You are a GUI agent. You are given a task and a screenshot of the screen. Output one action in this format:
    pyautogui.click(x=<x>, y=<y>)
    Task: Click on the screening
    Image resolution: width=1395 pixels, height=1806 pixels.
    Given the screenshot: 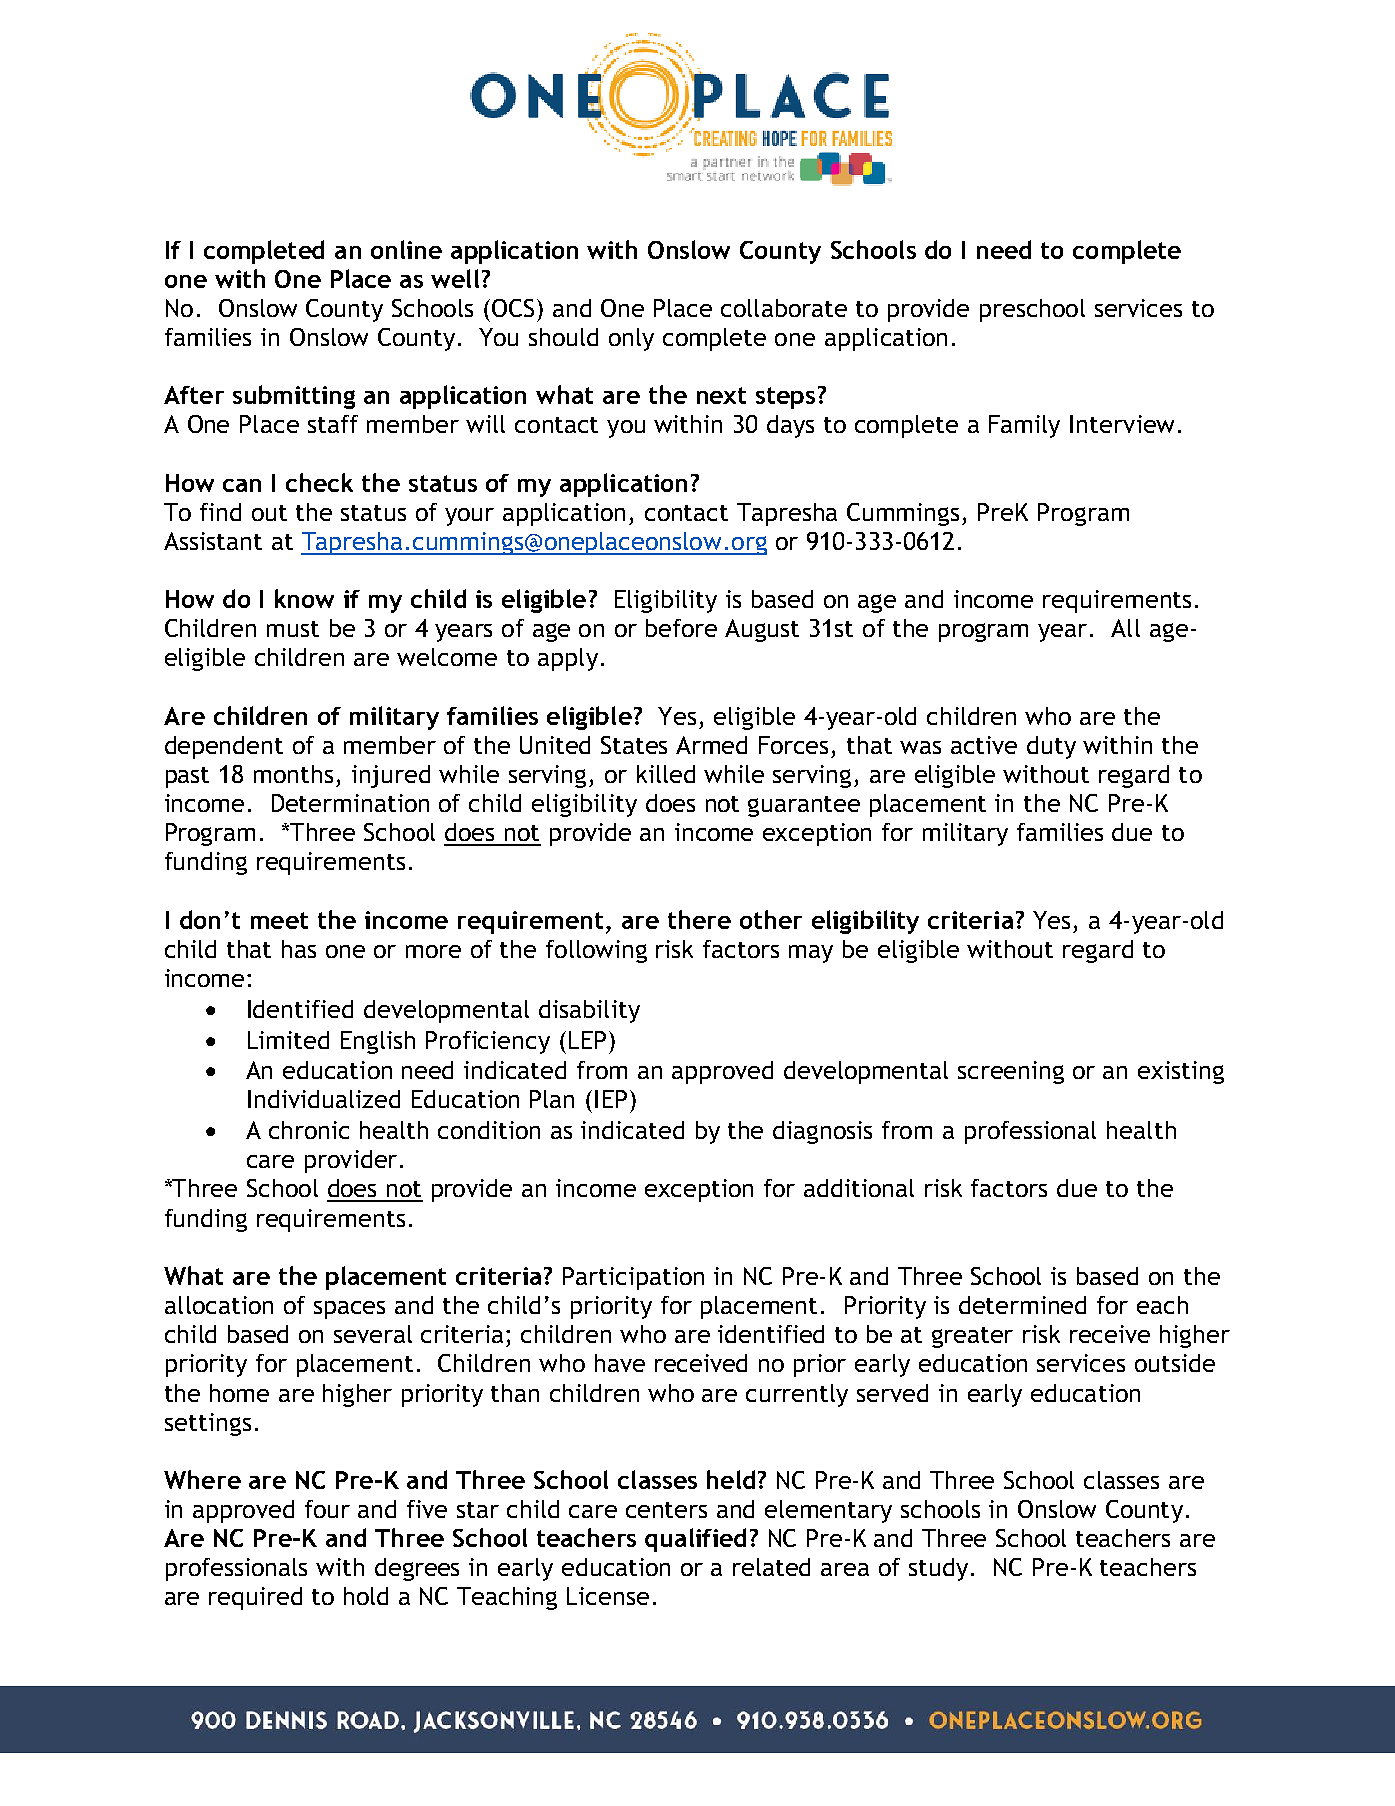 What is the action you would take?
    pyautogui.click(x=1011, y=1072)
